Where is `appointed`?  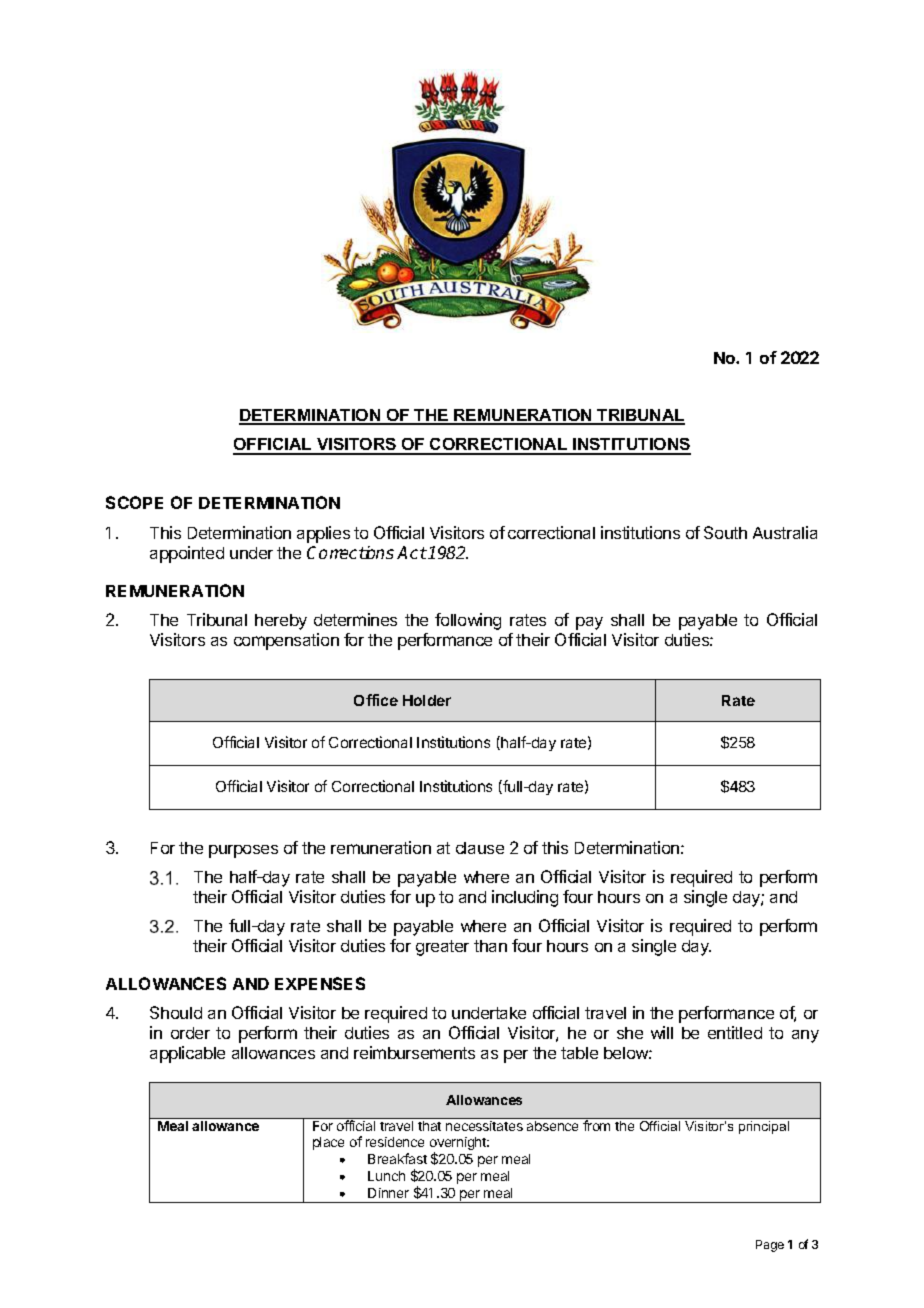 appointed is located at coordinates (187, 554).
